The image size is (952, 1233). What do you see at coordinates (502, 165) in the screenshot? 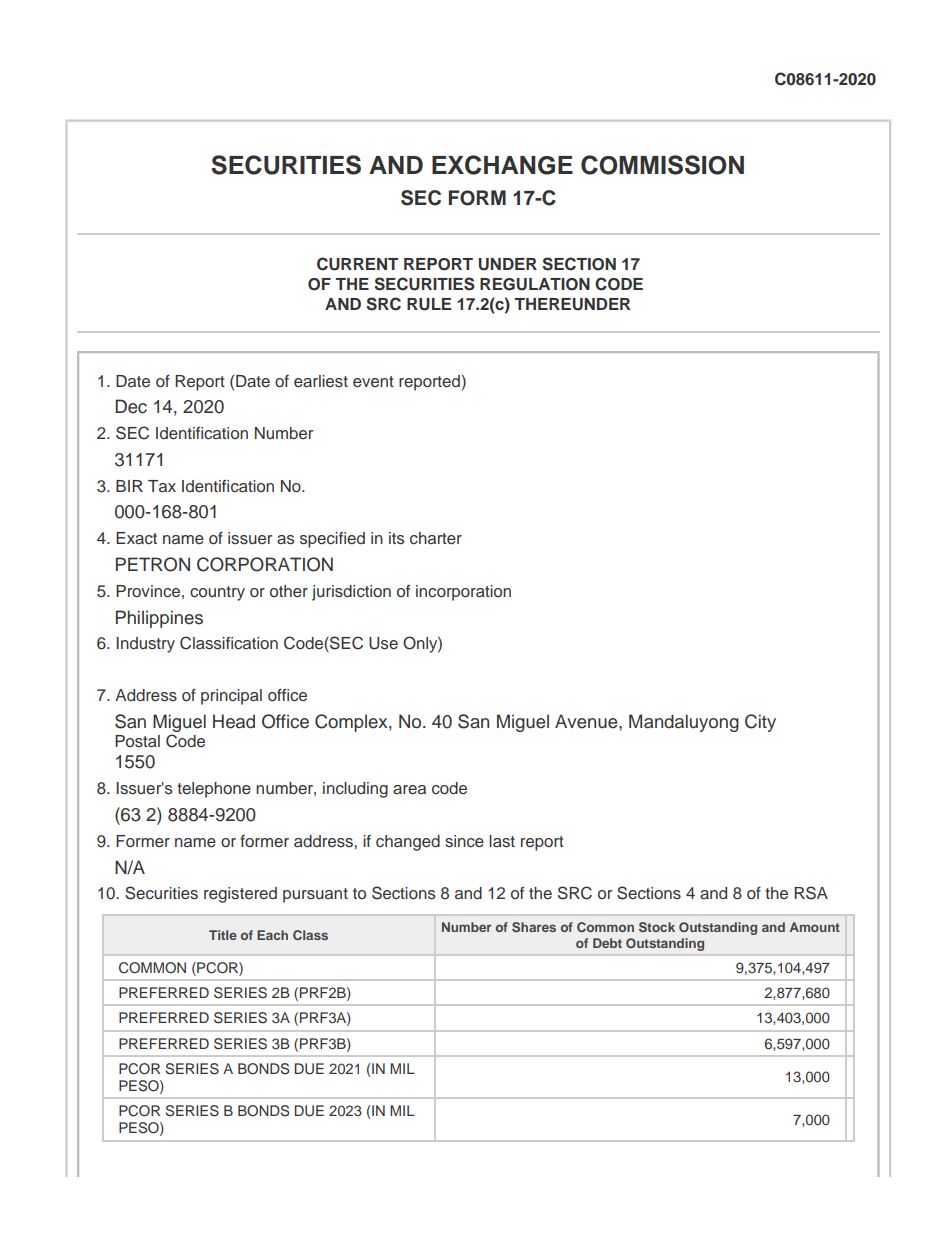
I see `EXCHANGE` at bounding box center [502, 165].
